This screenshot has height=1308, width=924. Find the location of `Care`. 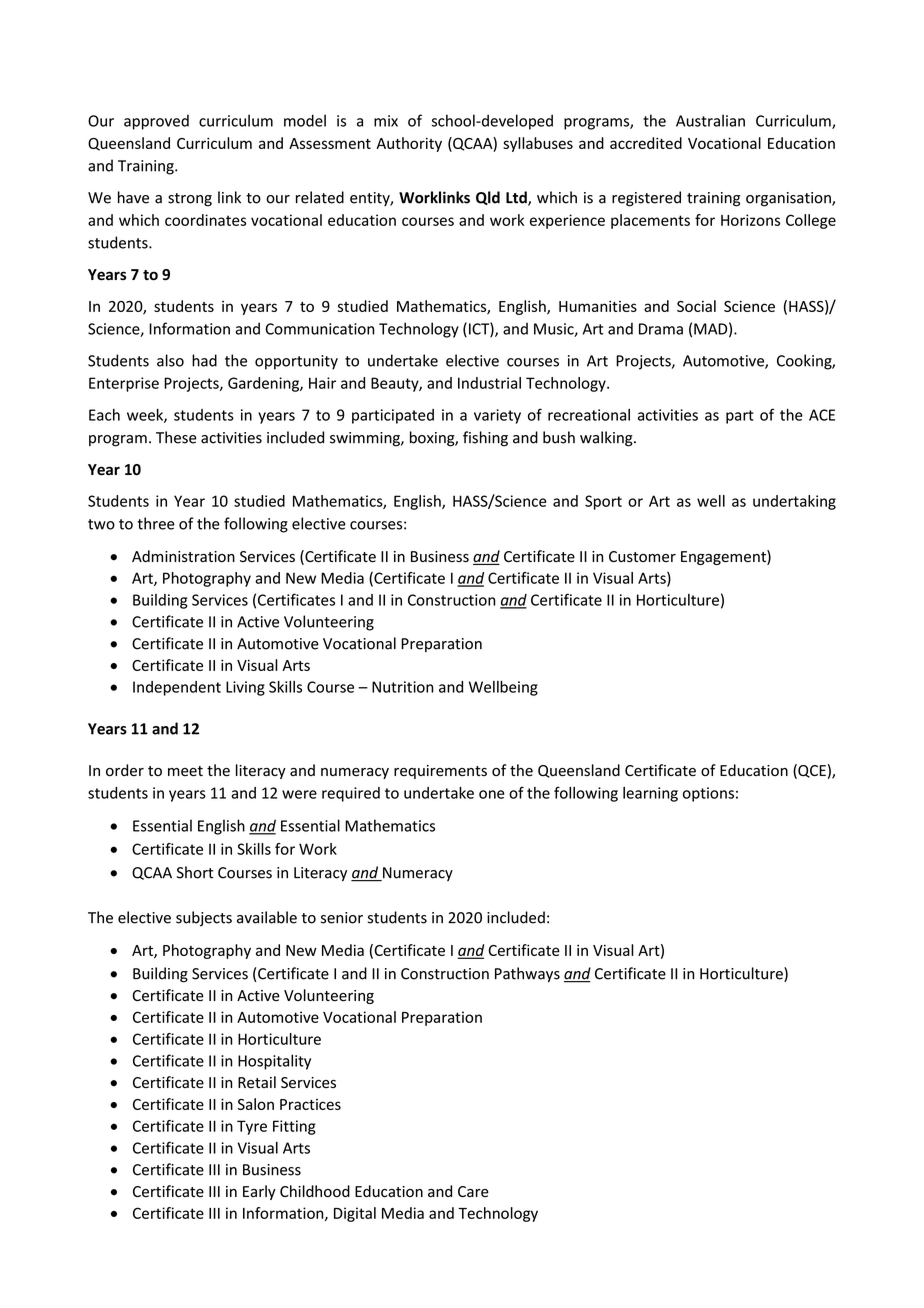

Care is located at coordinates (473, 1191).
